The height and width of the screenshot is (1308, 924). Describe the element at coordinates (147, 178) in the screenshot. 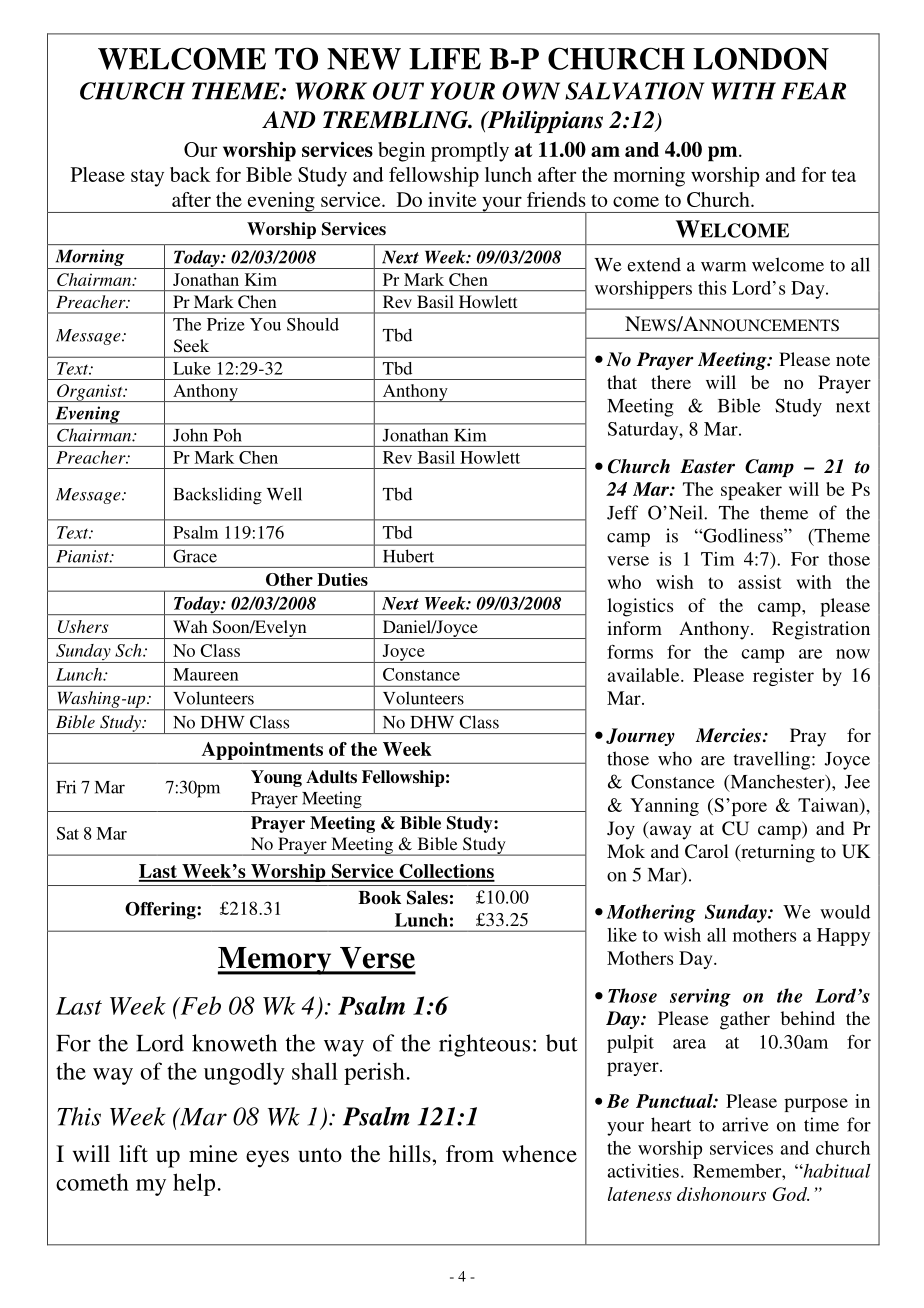

I see `stay` at that location.
